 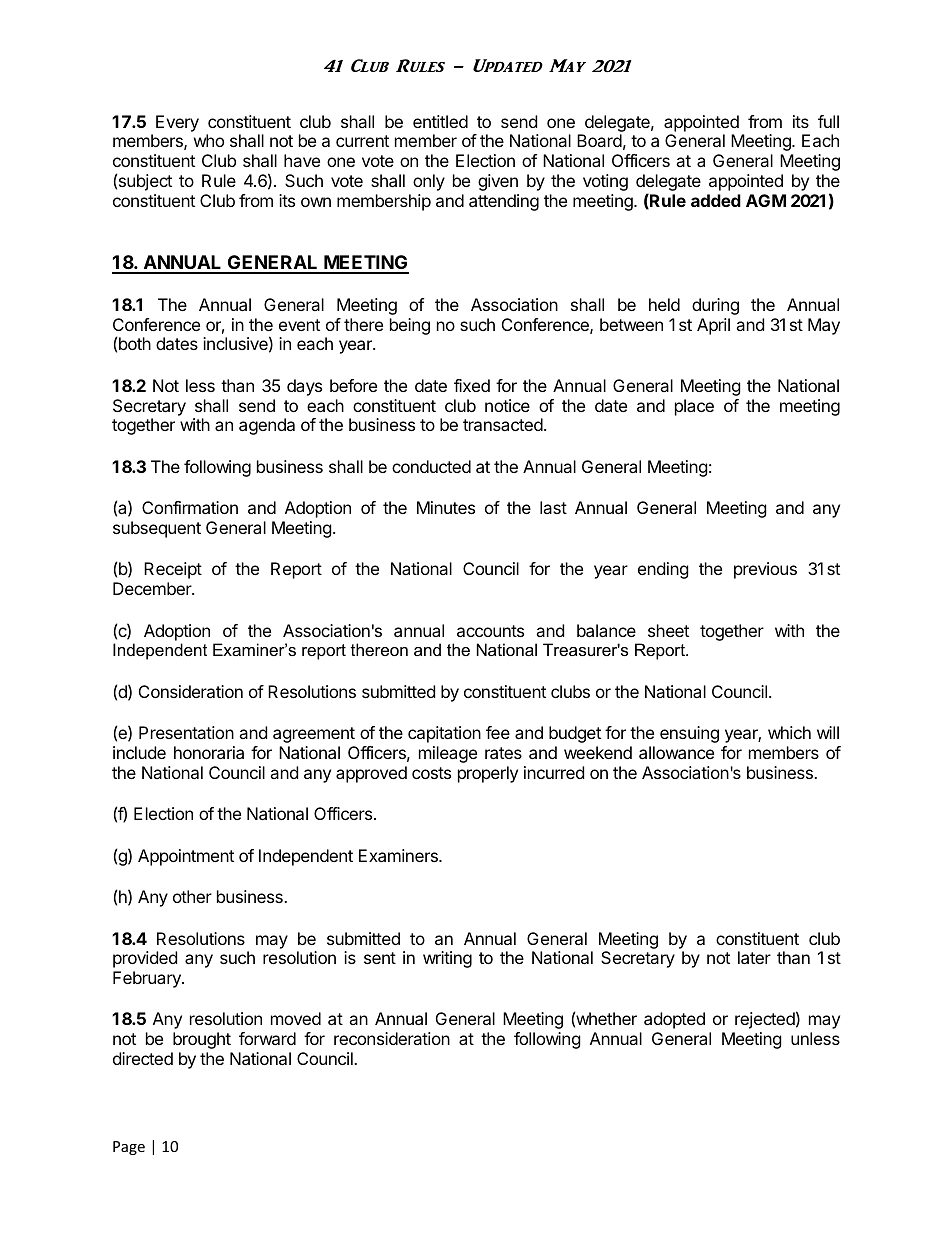 What do you see at coordinates (766, 200) in the screenshot?
I see `AGM` at bounding box center [766, 200].
